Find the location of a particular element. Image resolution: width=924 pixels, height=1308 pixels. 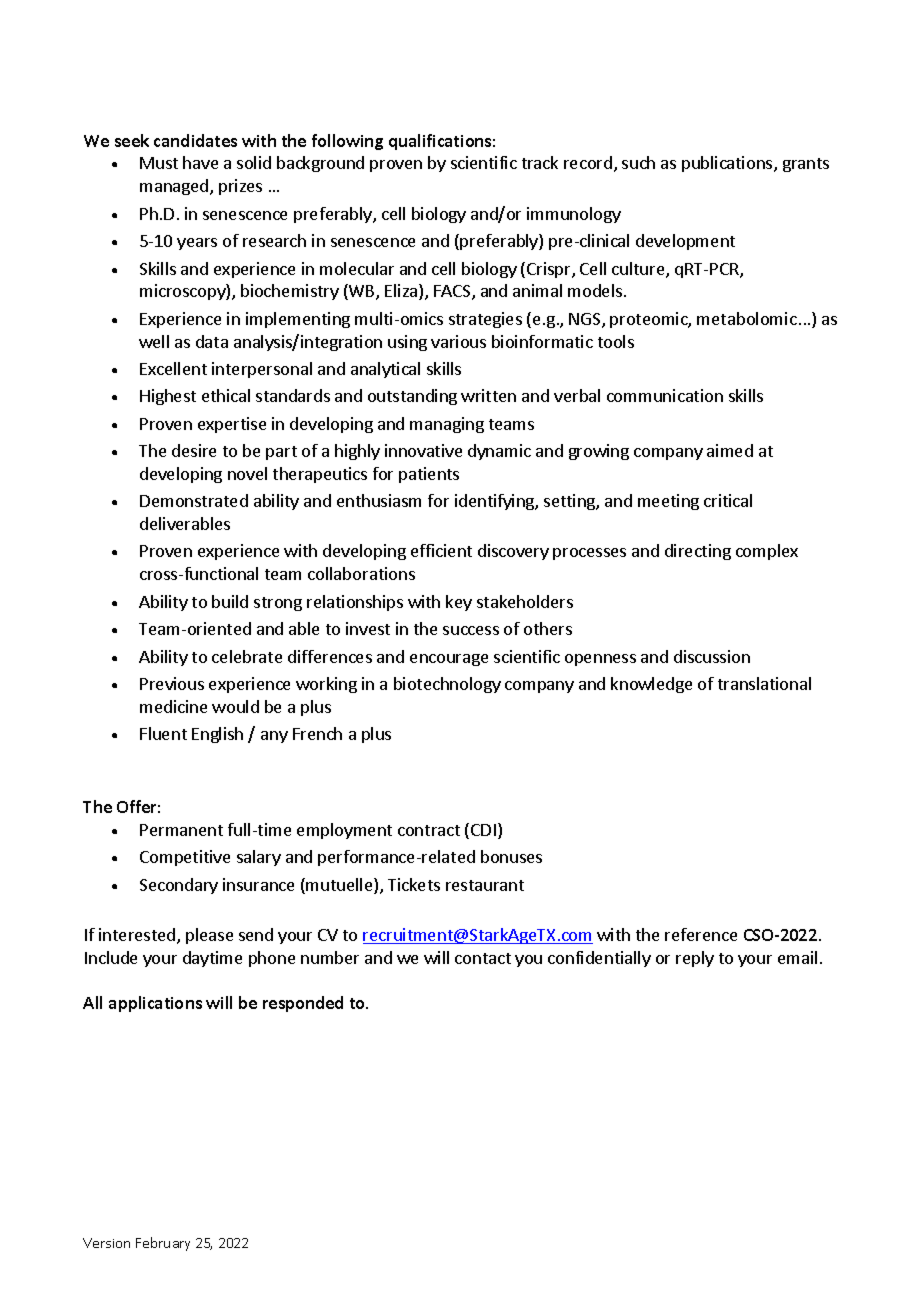

February is located at coordinates (163, 1244).
